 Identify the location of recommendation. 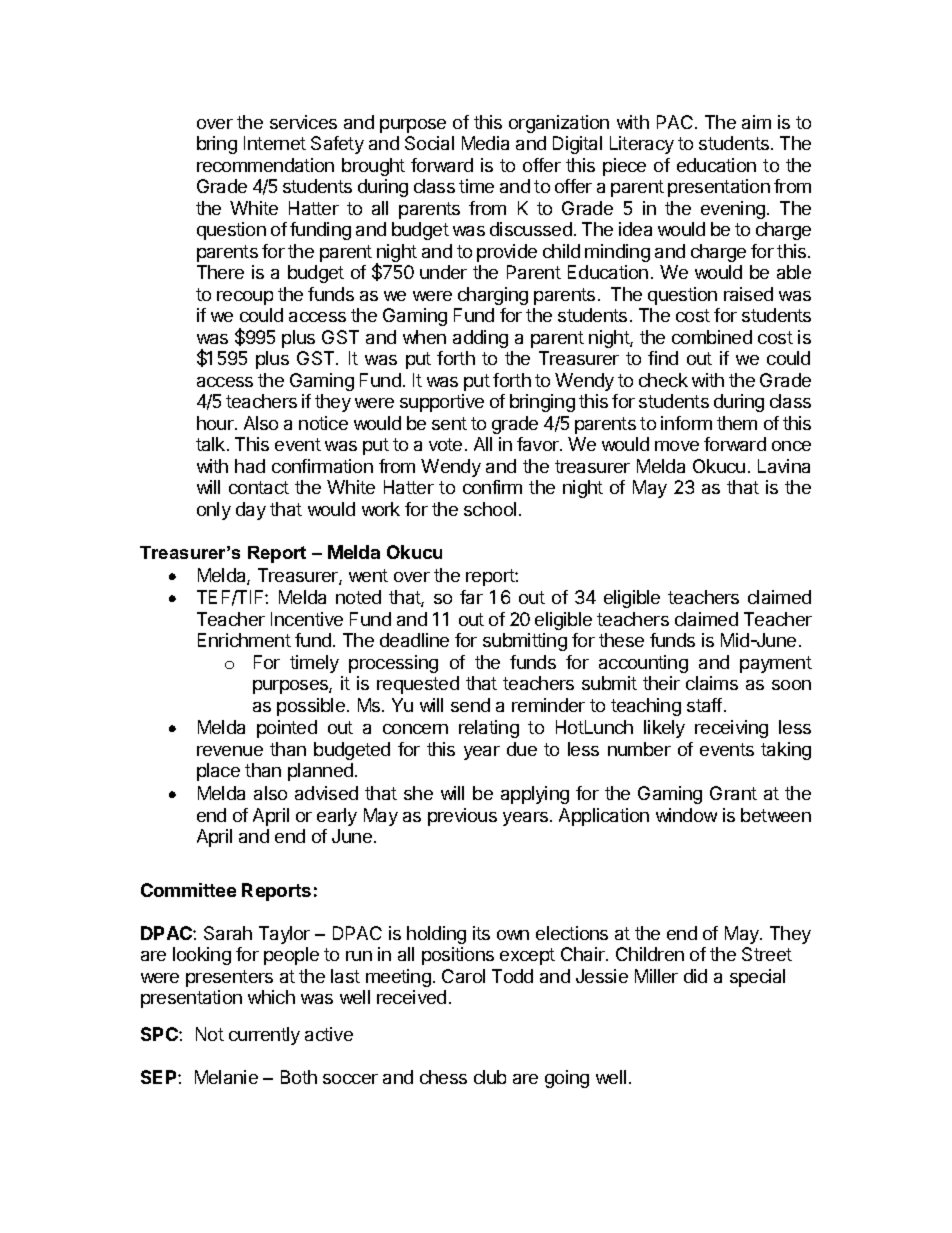
(265, 165).
